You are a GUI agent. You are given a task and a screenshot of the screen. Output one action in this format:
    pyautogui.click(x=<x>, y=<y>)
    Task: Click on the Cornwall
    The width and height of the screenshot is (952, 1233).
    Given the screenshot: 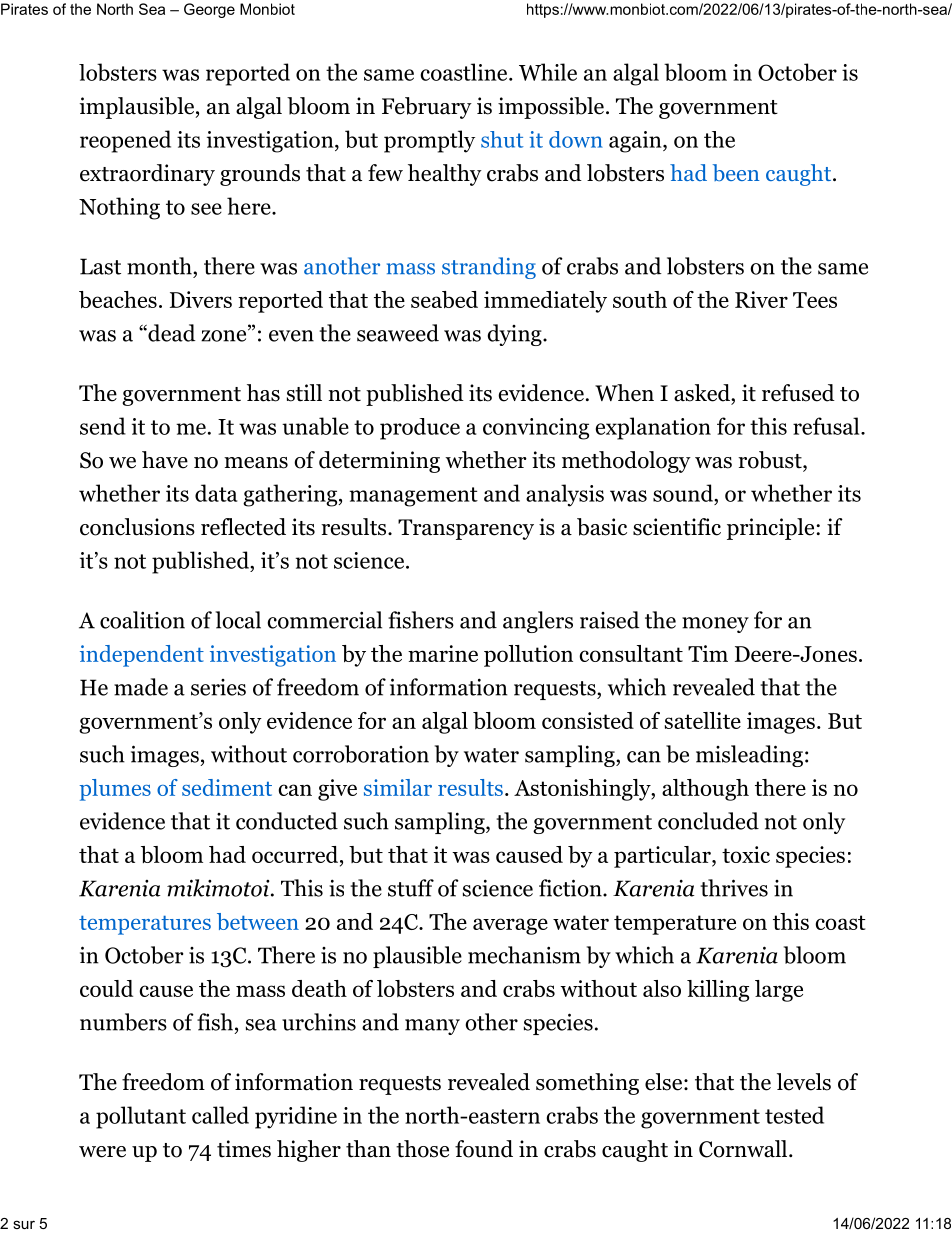 What is the action you would take?
    pyautogui.click(x=744, y=1149)
